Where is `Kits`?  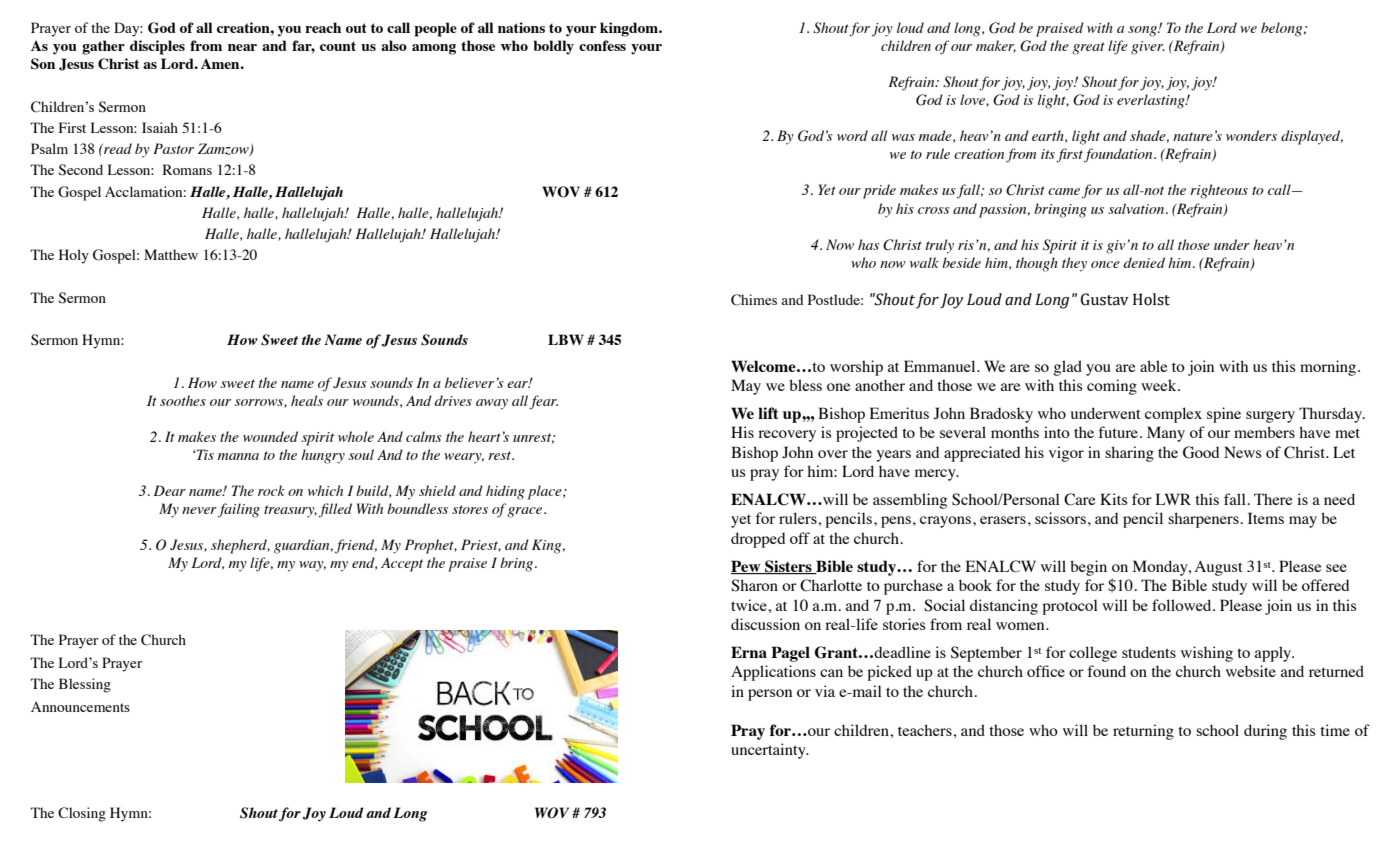 Kits is located at coordinates (1113, 499).
